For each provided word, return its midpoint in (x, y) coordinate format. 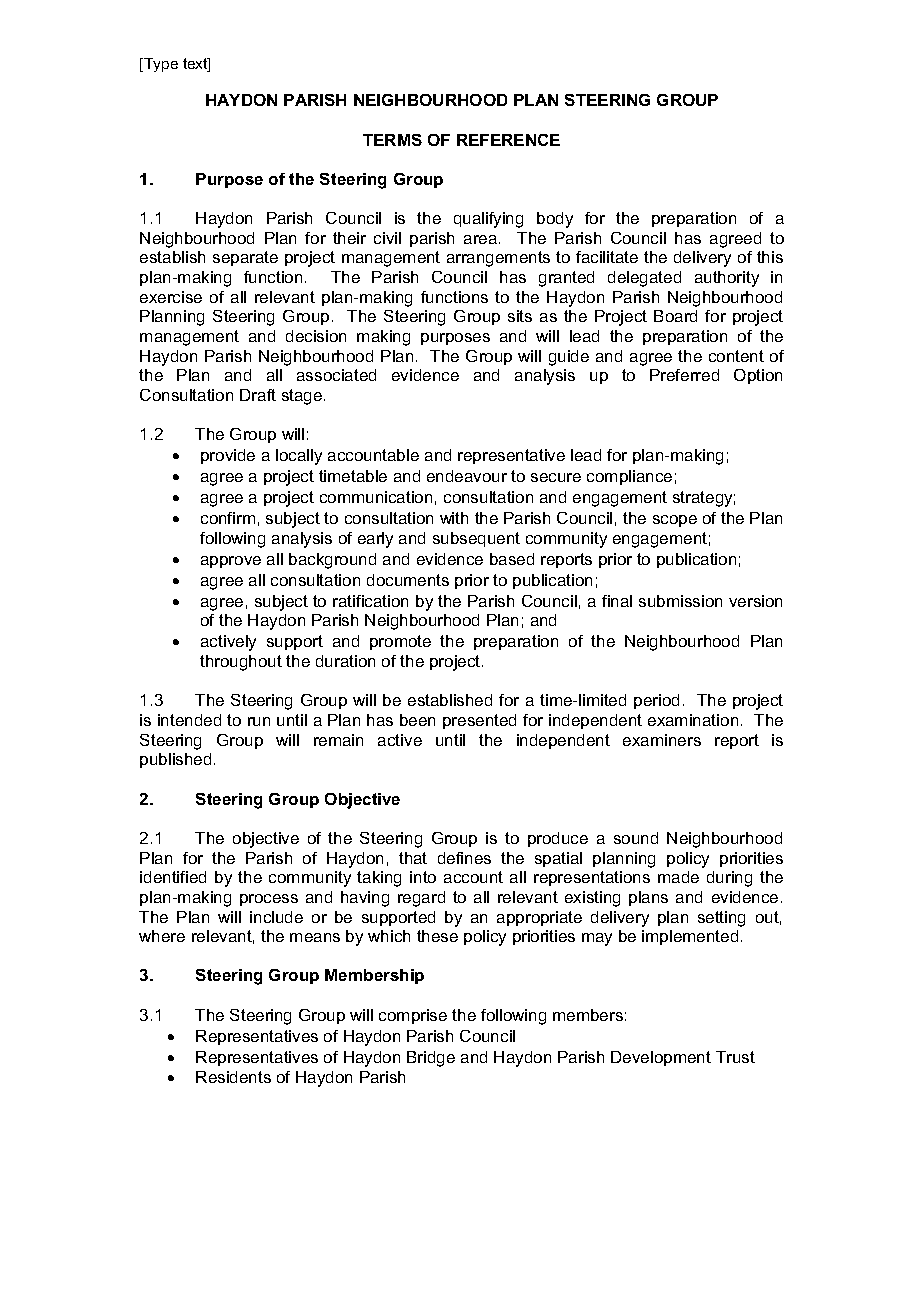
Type (160, 65)
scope (675, 521)
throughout (241, 663)
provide (228, 456)
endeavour (467, 476)
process (269, 900)
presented (479, 721)
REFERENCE (508, 140)
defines (464, 858)
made (678, 877)
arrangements (498, 259)
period (656, 701)
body (555, 220)
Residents (233, 1077)
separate (245, 258)
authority (727, 279)
